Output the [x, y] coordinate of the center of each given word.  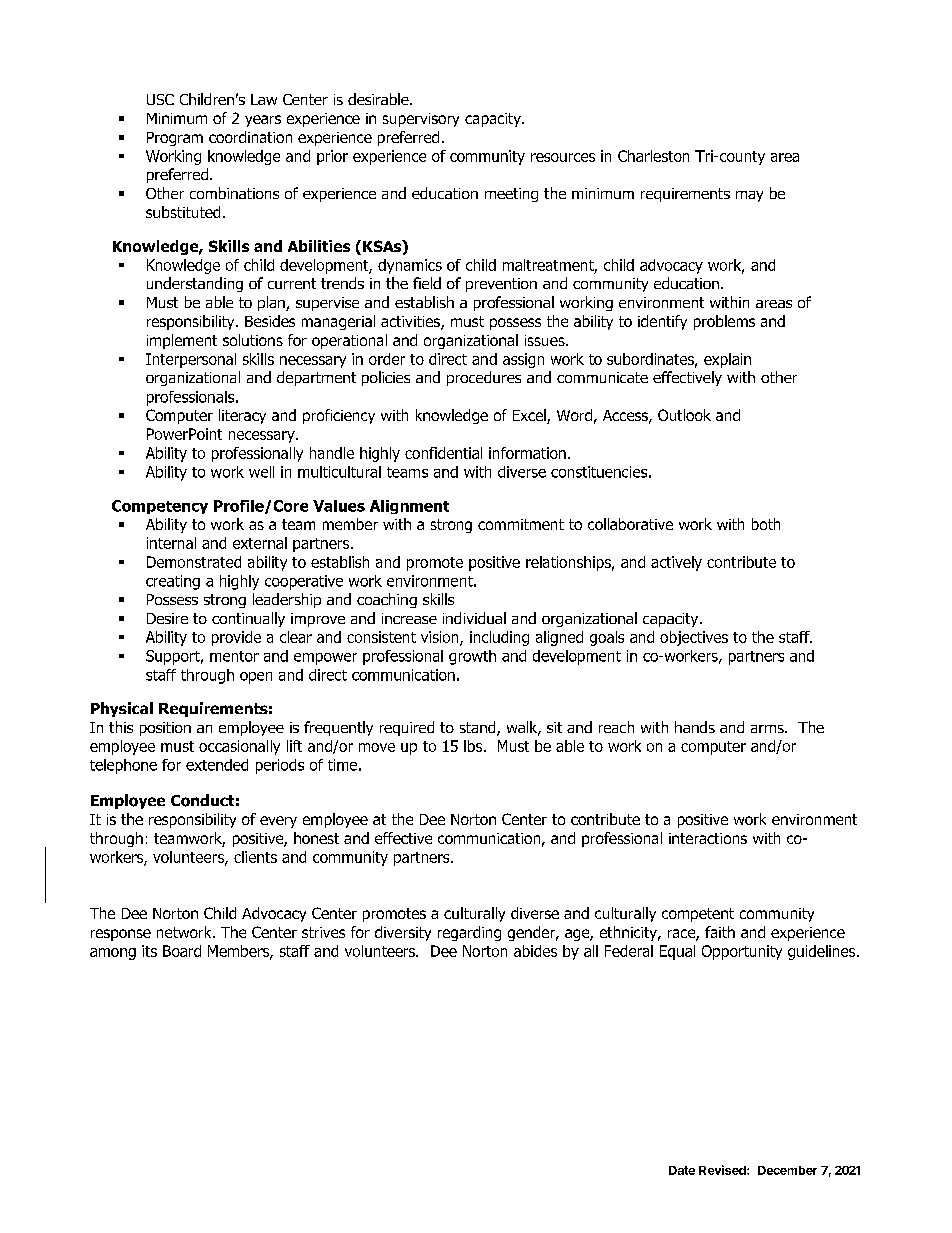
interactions [708, 838]
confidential [443, 453]
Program [175, 139]
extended [217, 765]
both [766, 524]
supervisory [421, 120]
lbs [474, 746]
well [261, 472]
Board [182, 951]
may [749, 196]
